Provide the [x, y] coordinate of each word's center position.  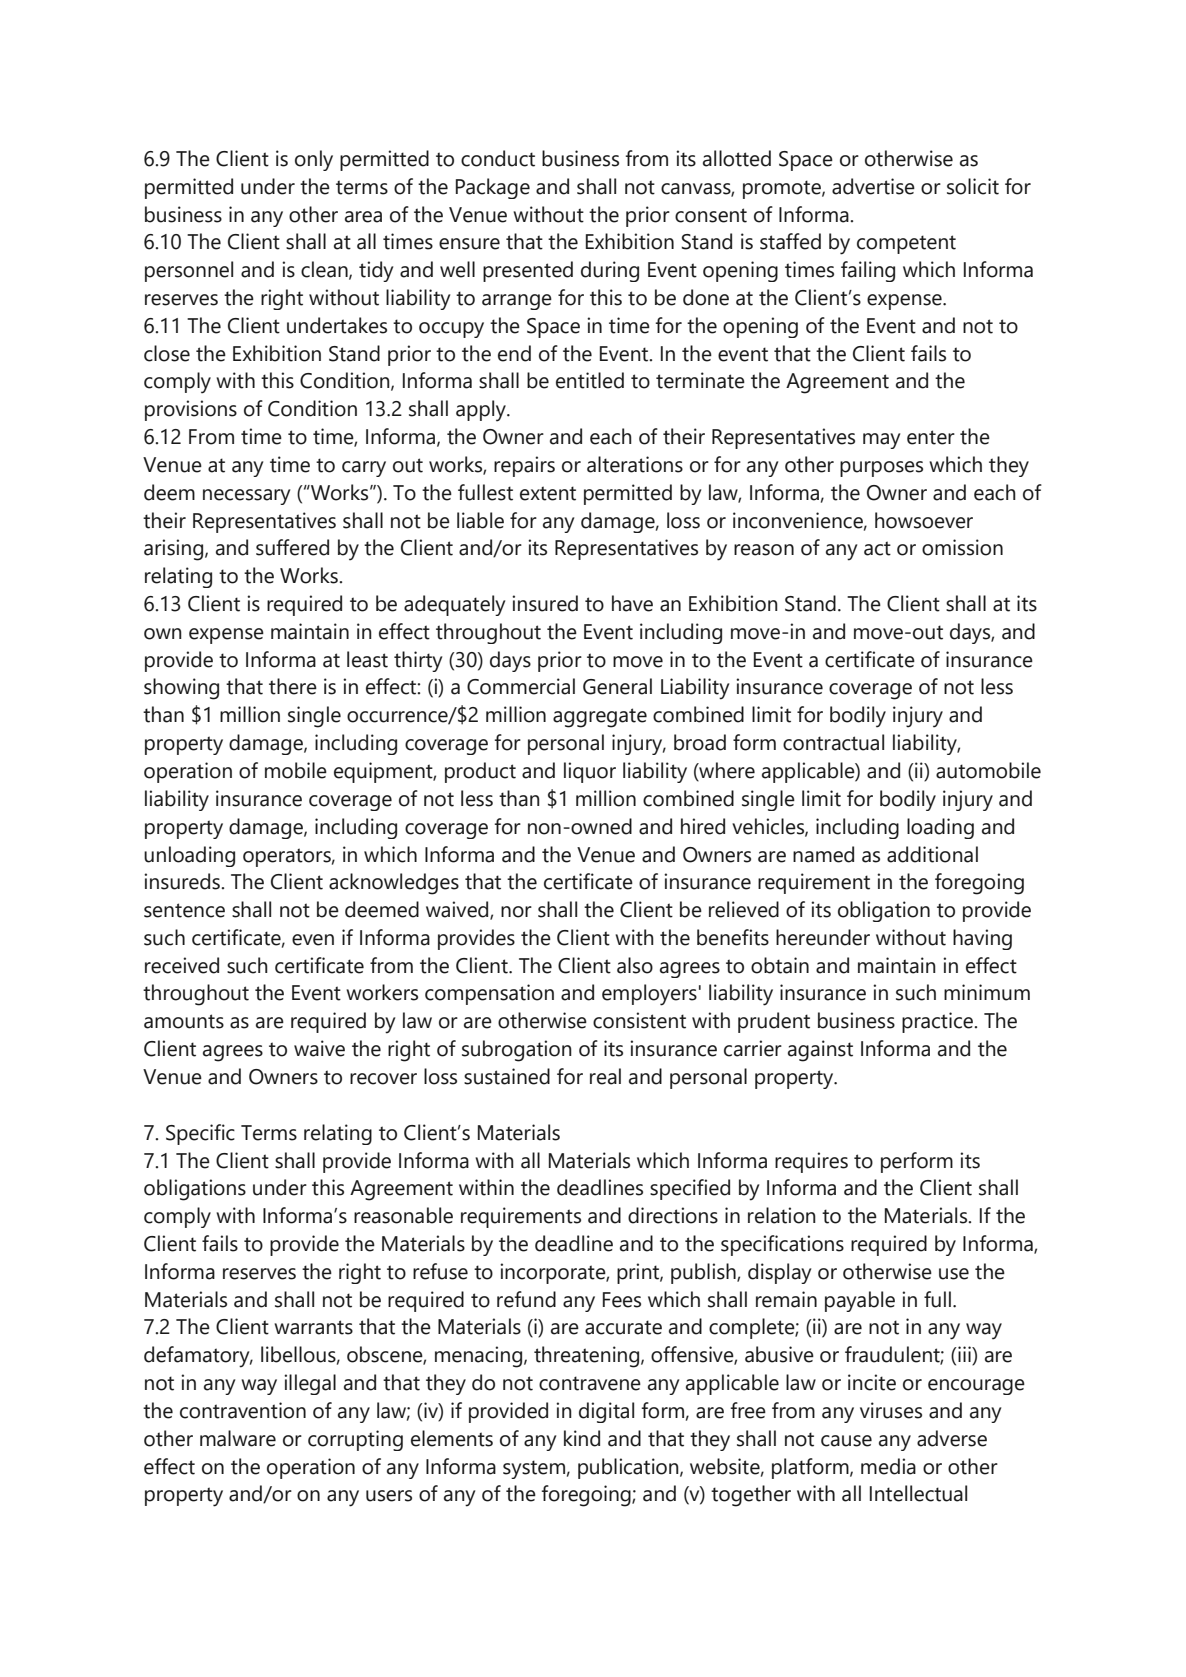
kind [582, 1438]
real [605, 1076]
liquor [590, 772]
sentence [184, 910]
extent [548, 493]
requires [811, 1162]
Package [493, 188]
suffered [292, 547]
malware [238, 1438]
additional [932, 854]
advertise [873, 186]
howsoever [924, 520]
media [888, 1466]
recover [383, 1079]
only [314, 160]
